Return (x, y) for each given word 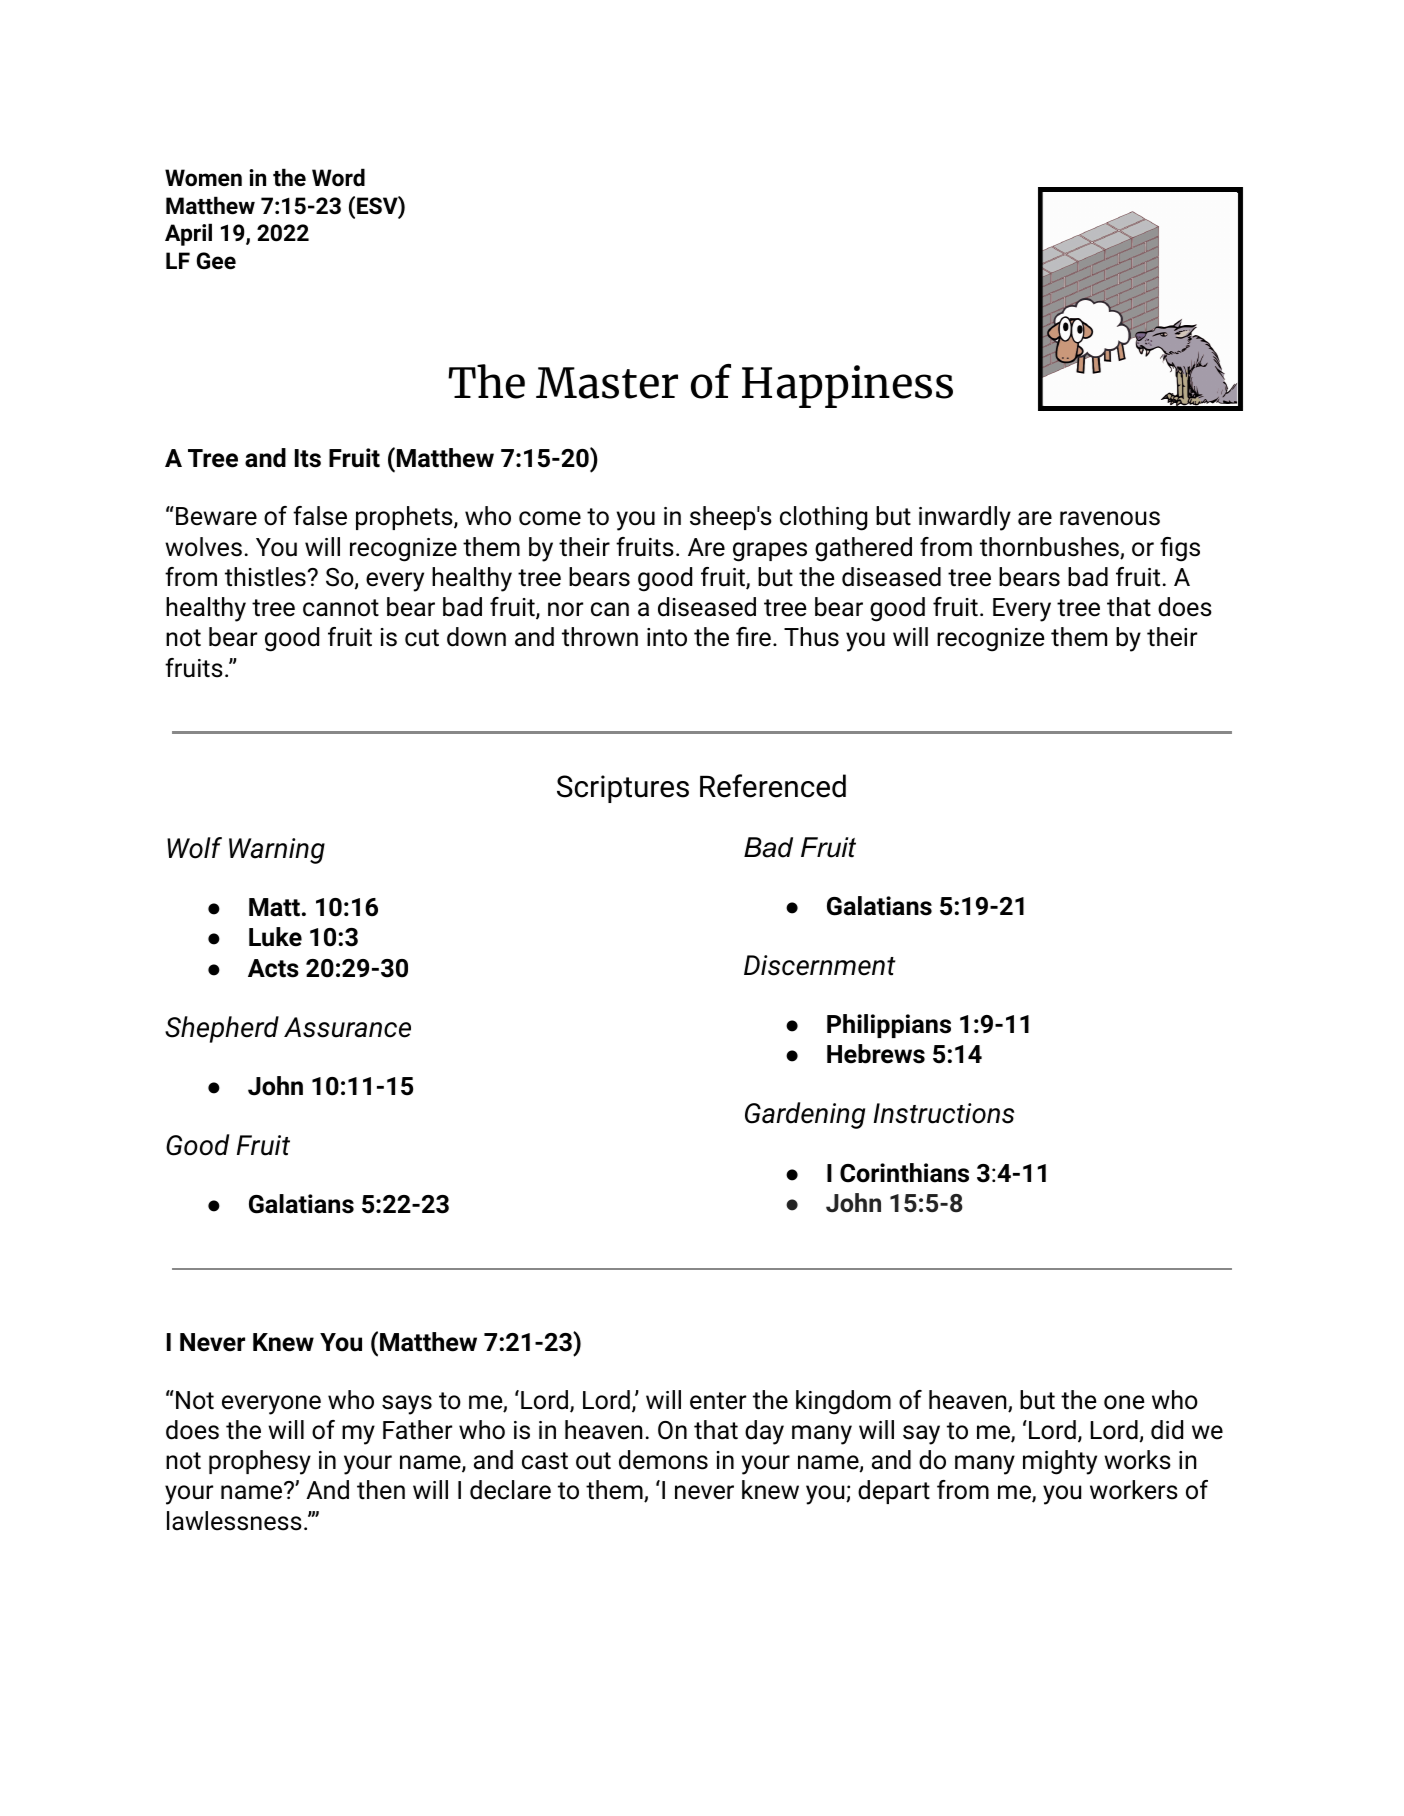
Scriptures (623, 789)
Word (338, 177)
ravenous (1110, 518)
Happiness (847, 386)
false (320, 516)
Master (607, 383)
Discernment (820, 965)
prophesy (260, 1462)
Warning (277, 851)
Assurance (347, 1027)
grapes (770, 552)
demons (663, 1460)
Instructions (944, 1113)
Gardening (805, 1115)
